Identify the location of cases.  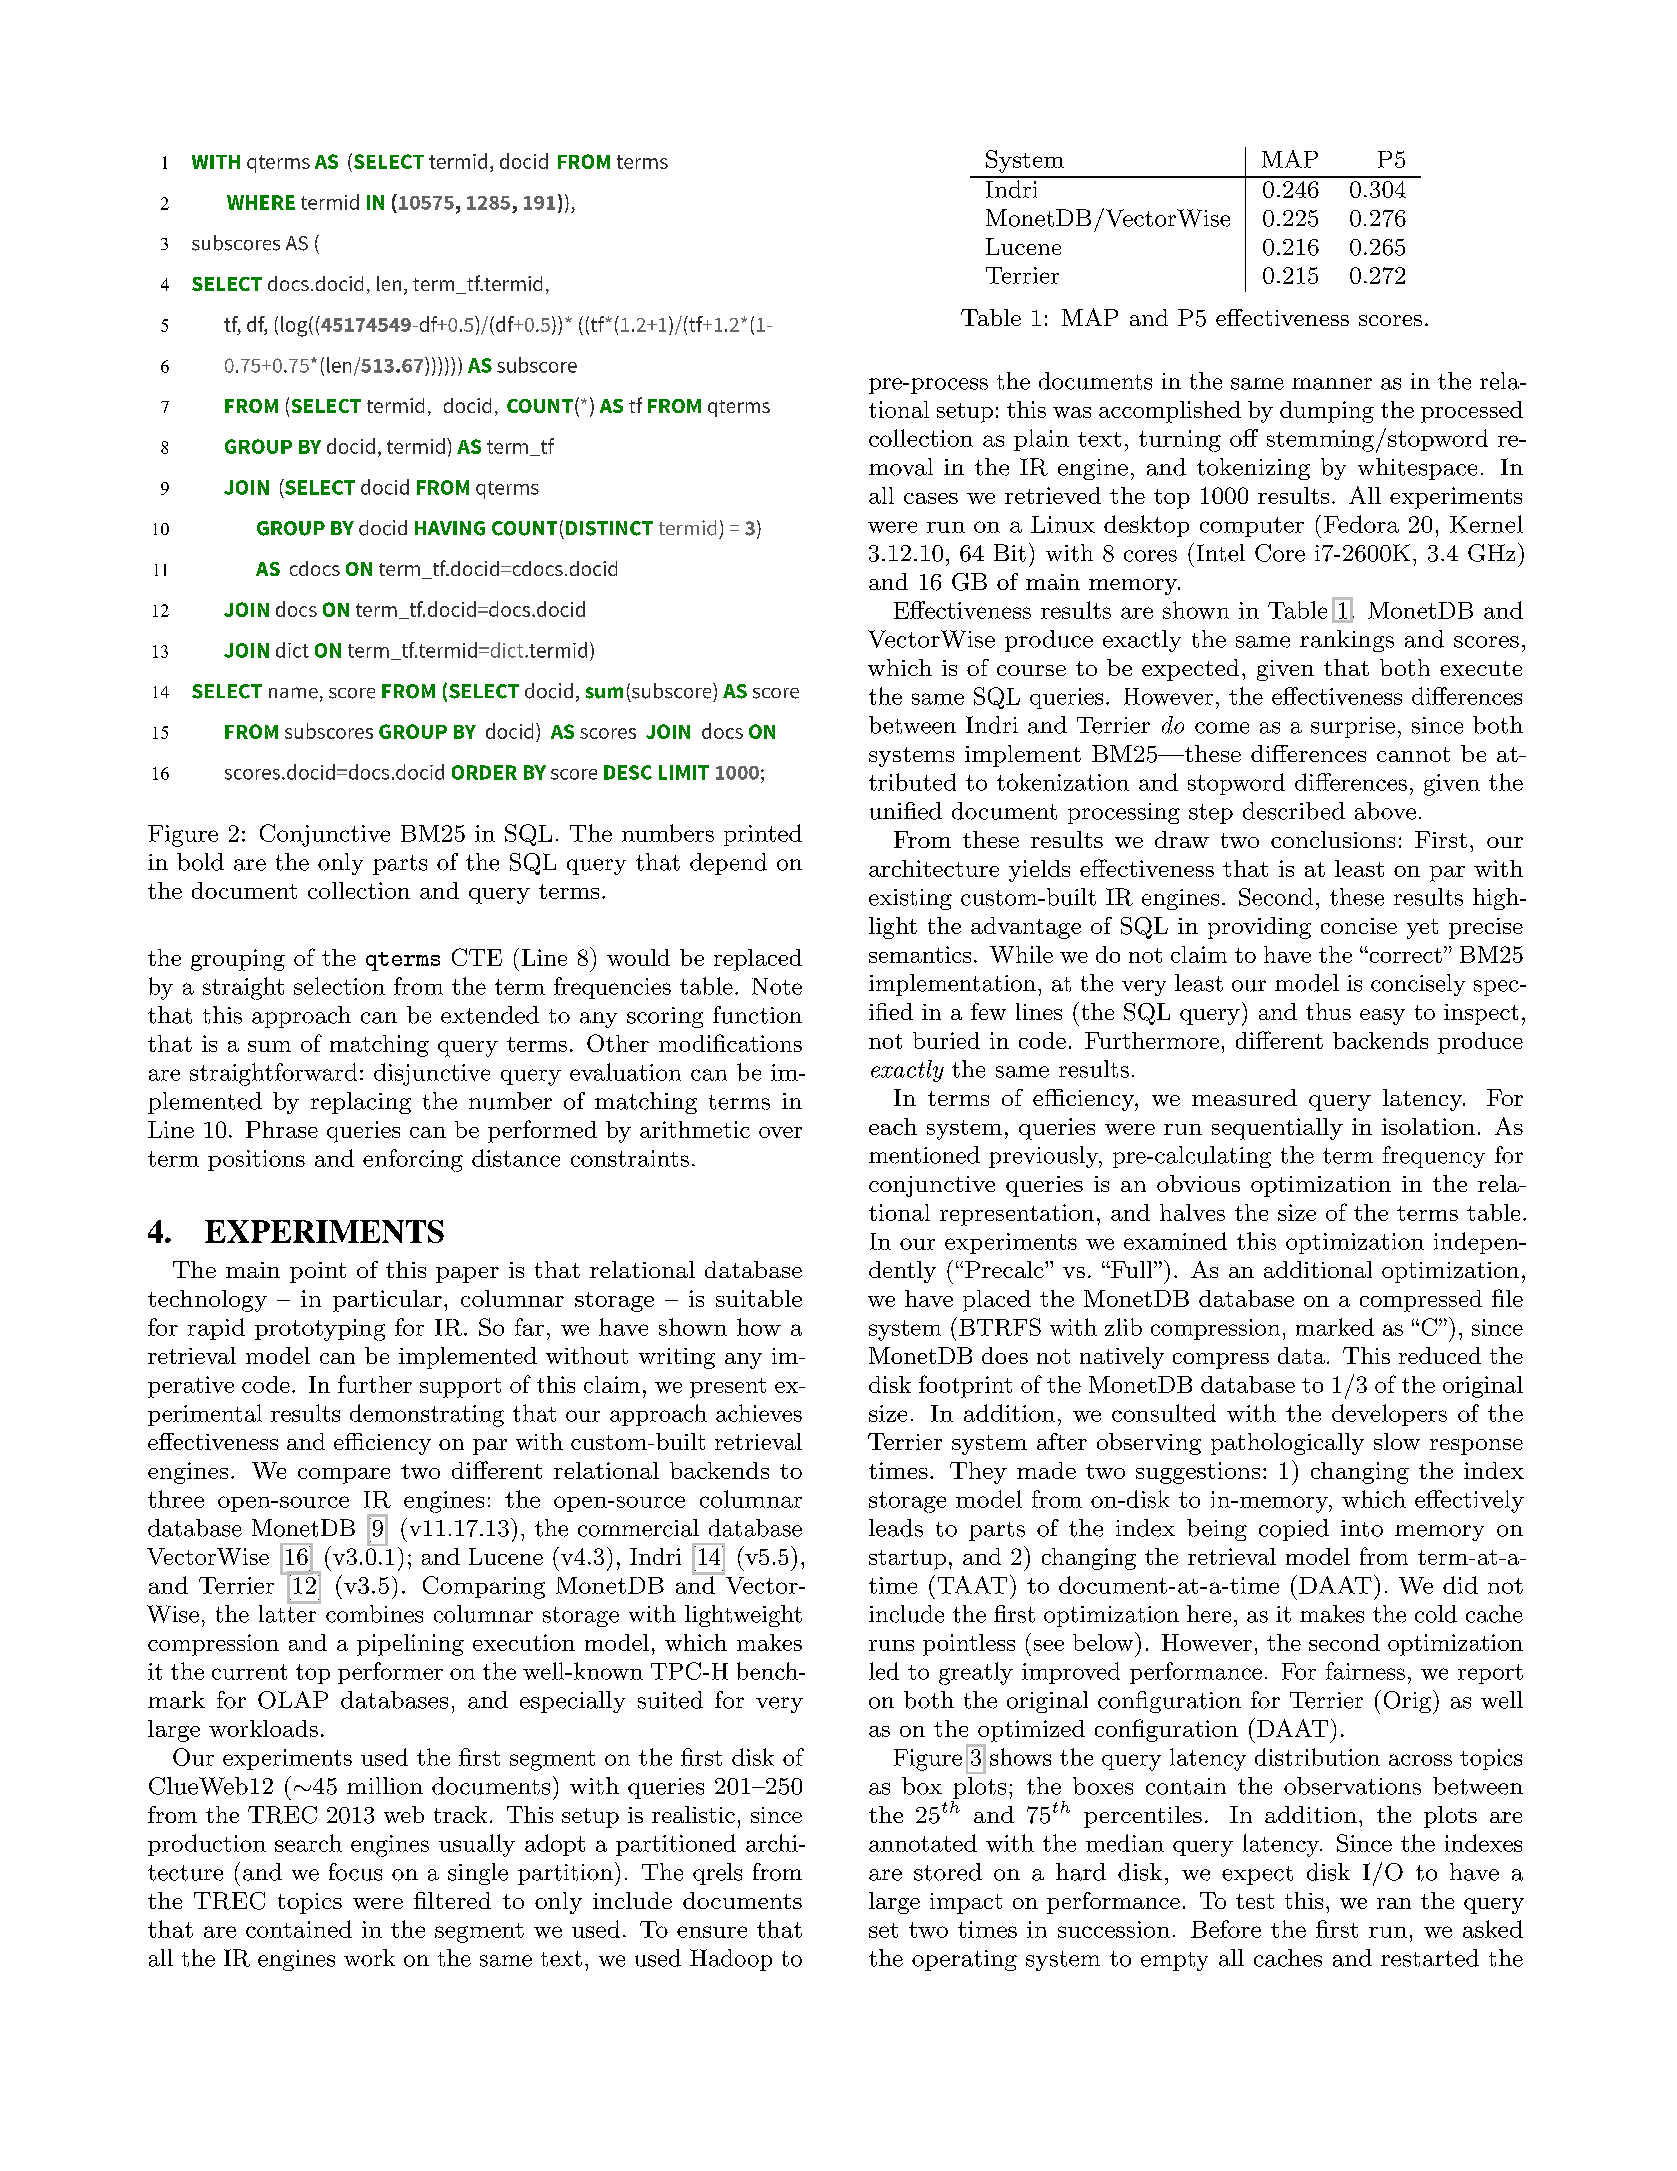
(931, 498).
